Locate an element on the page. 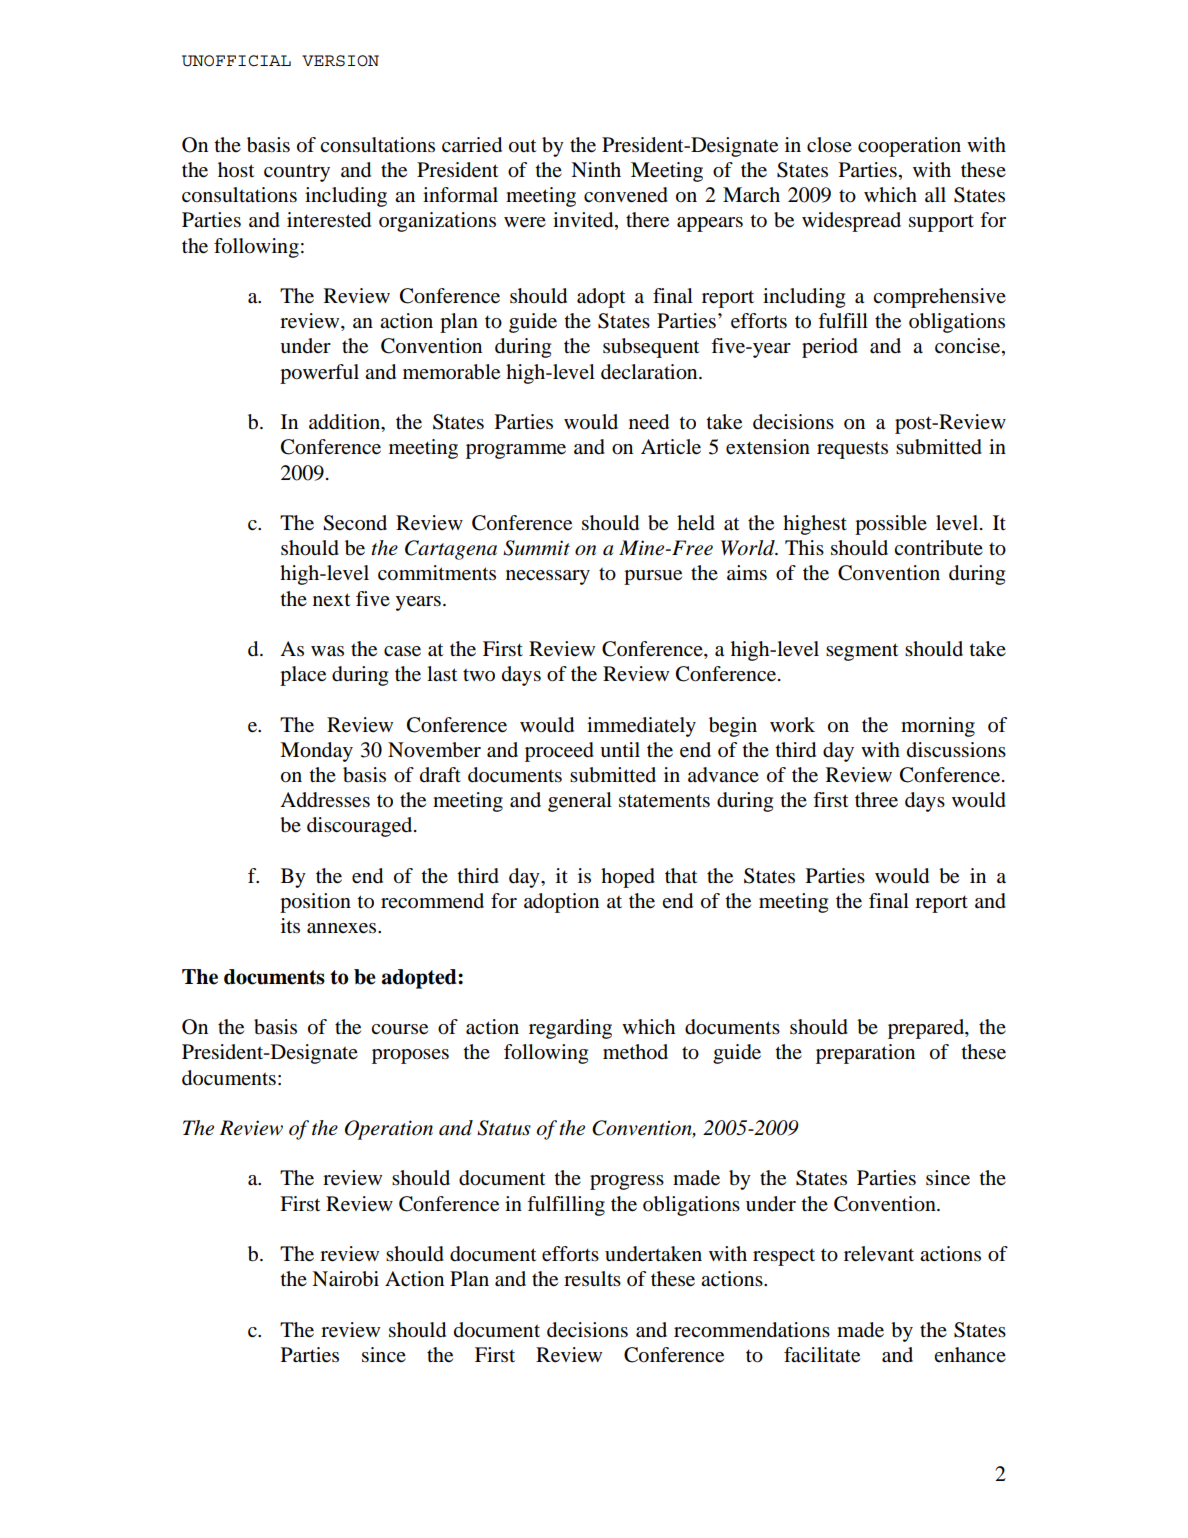 The width and height of the document is (1188, 1538). close is located at coordinates (829, 145).
